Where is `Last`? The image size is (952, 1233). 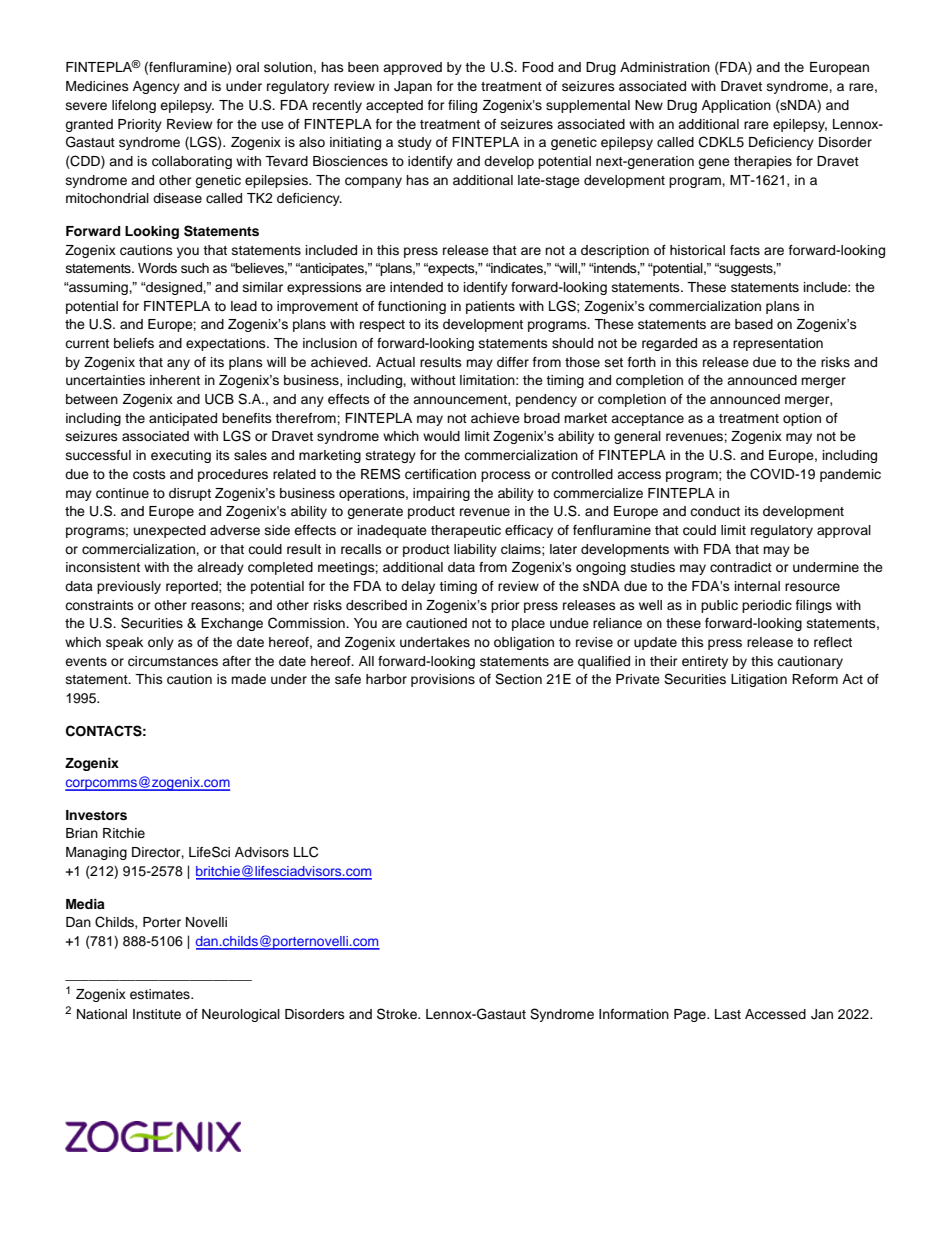
Last is located at coordinates (728, 1014).
